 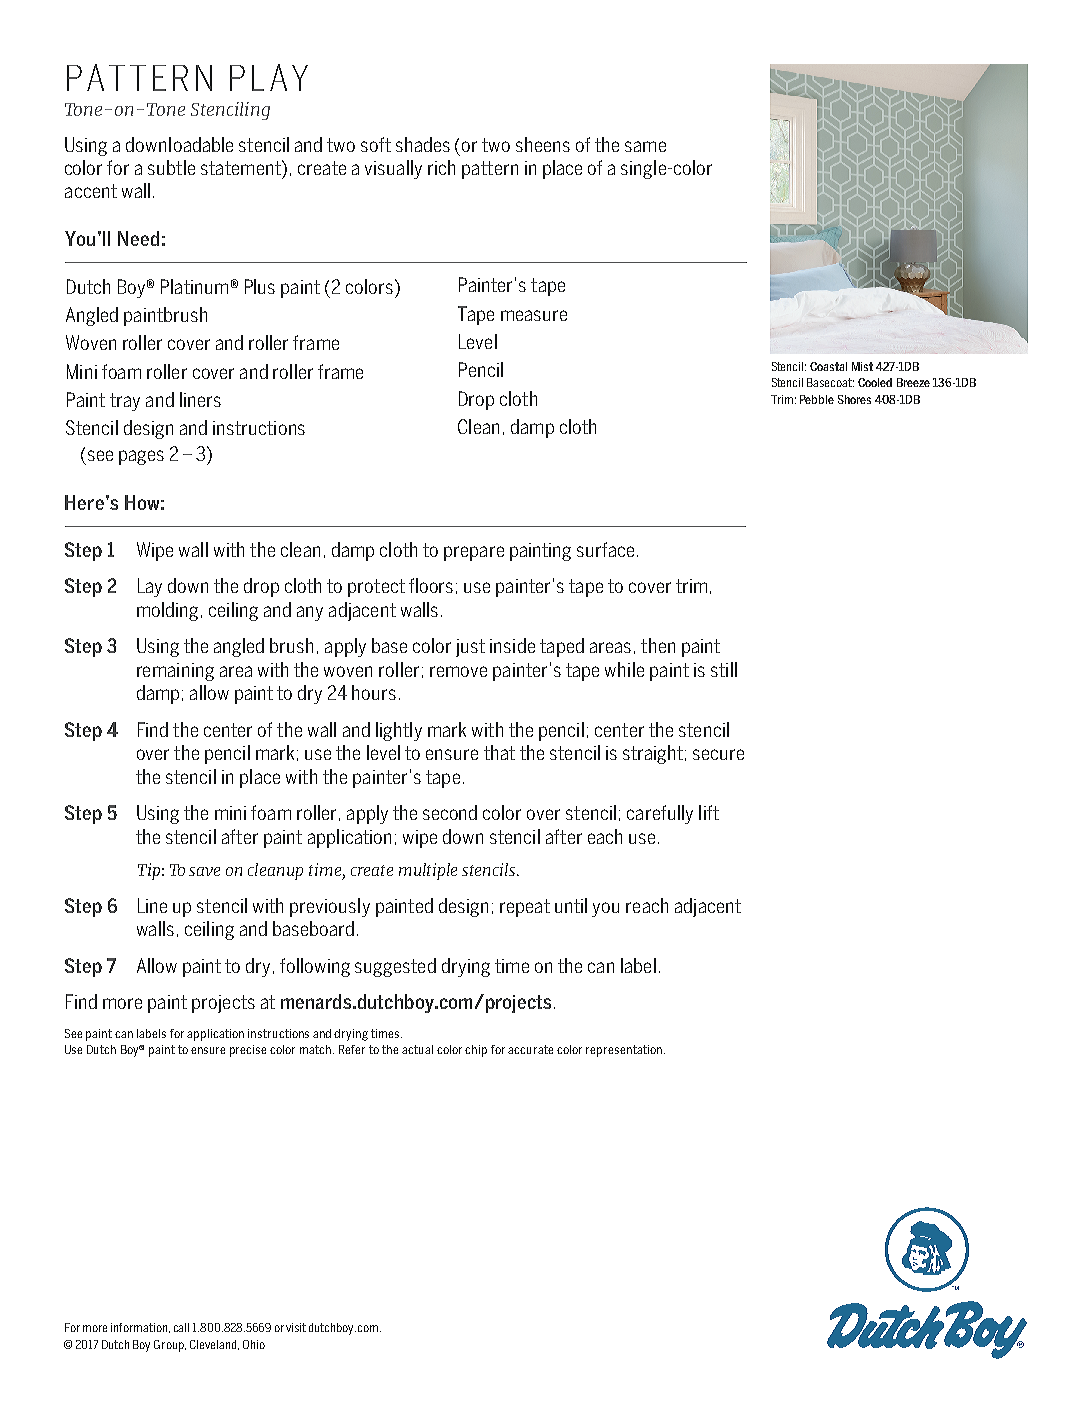 What do you see at coordinates (625, 1051) in the screenshot?
I see `representation` at bounding box center [625, 1051].
